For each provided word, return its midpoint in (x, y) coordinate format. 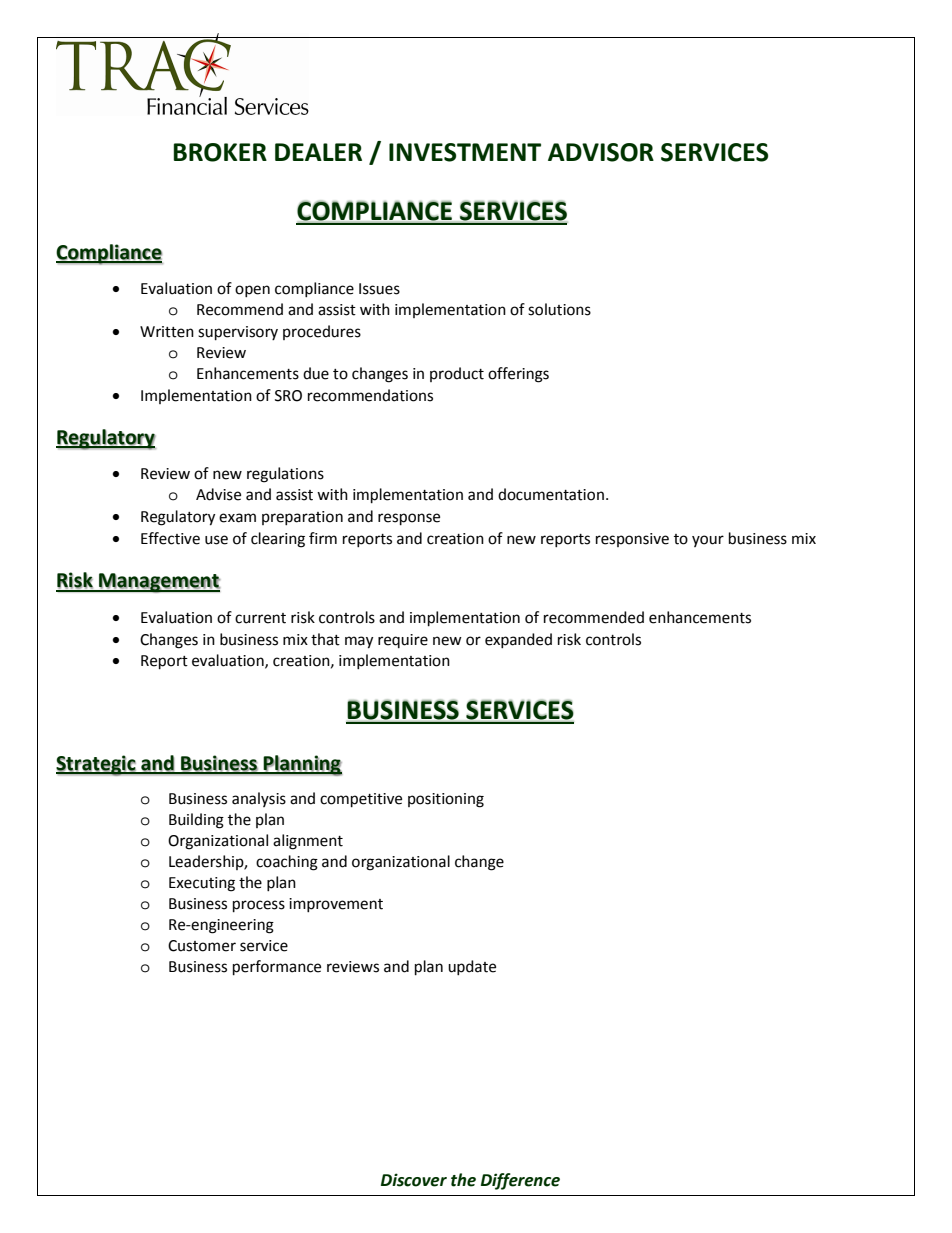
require (403, 641)
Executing (202, 884)
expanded (518, 640)
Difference (520, 1181)
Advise (218, 494)
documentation (551, 494)
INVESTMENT (465, 152)
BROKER (220, 152)
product (457, 374)
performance (277, 968)
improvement (336, 905)
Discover (414, 1180)
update (472, 967)
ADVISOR (601, 152)
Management (158, 583)
